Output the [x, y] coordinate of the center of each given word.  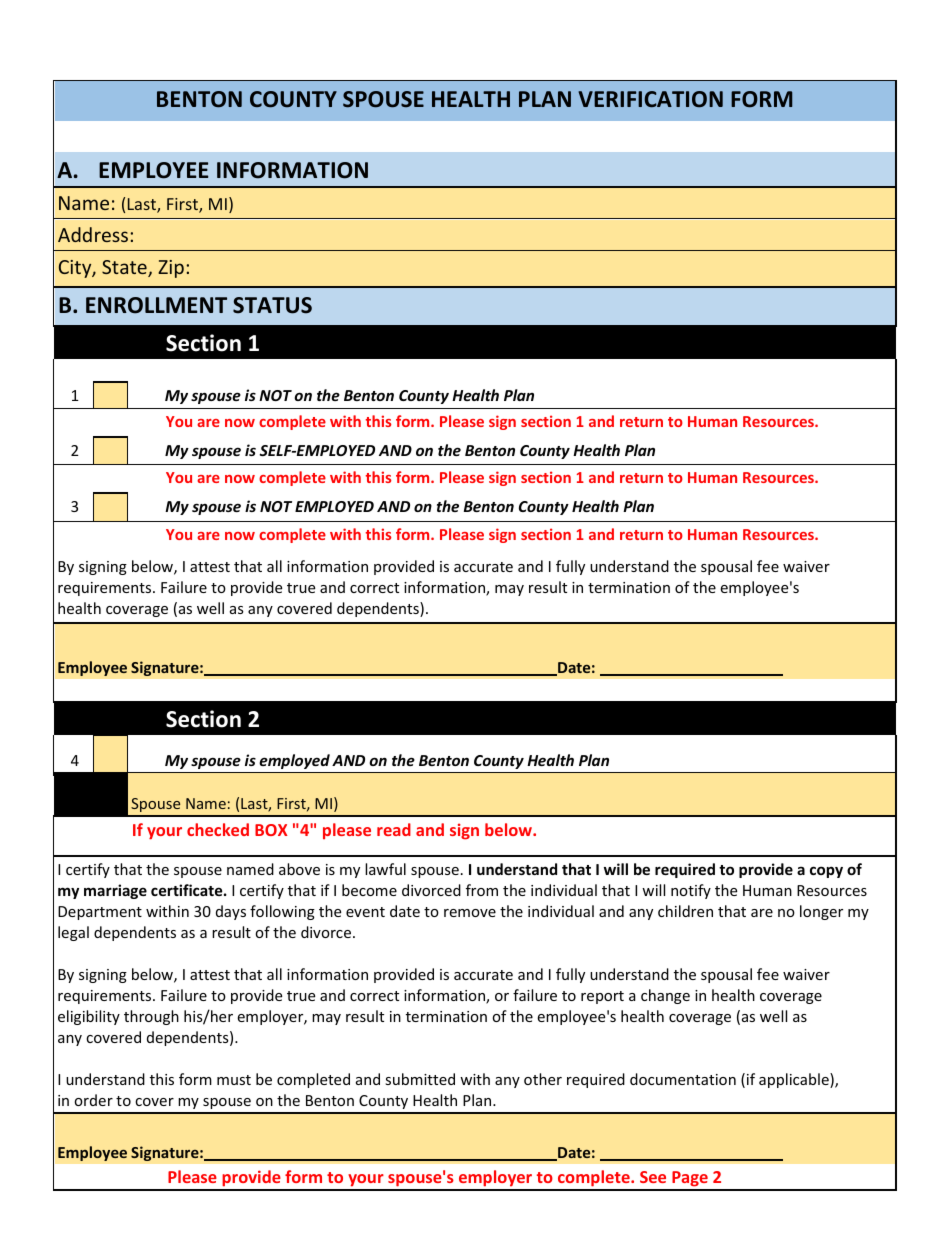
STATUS [272, 305]
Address [93, 234]
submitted [420, 1079]
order [93, 1100]
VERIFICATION [650, 99]
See [653, 1177]
